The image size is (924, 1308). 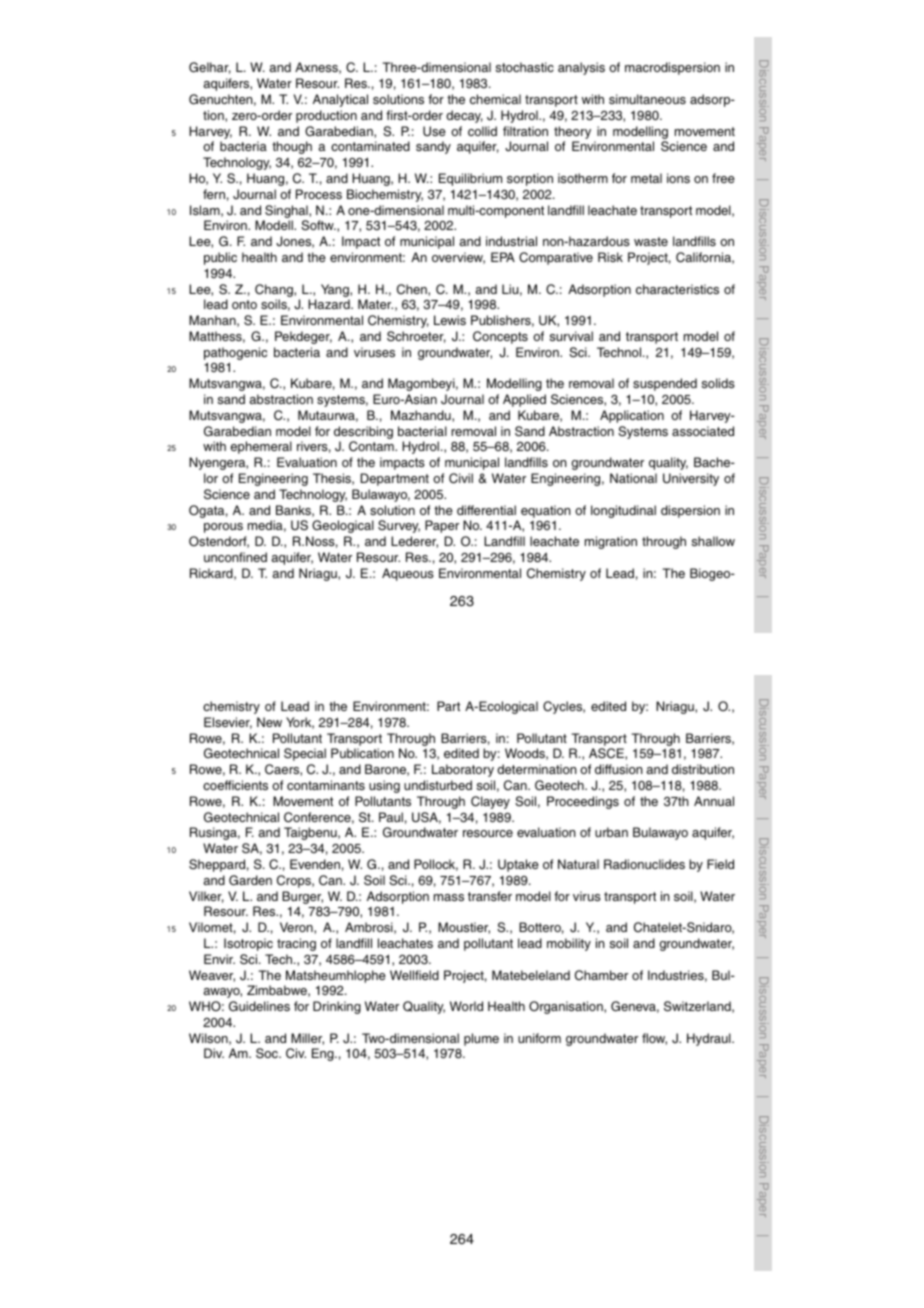 What do you see at coordinates (463, 770) in the screenshot?
I see `Laboratory` at bounding box center [463, 770].
